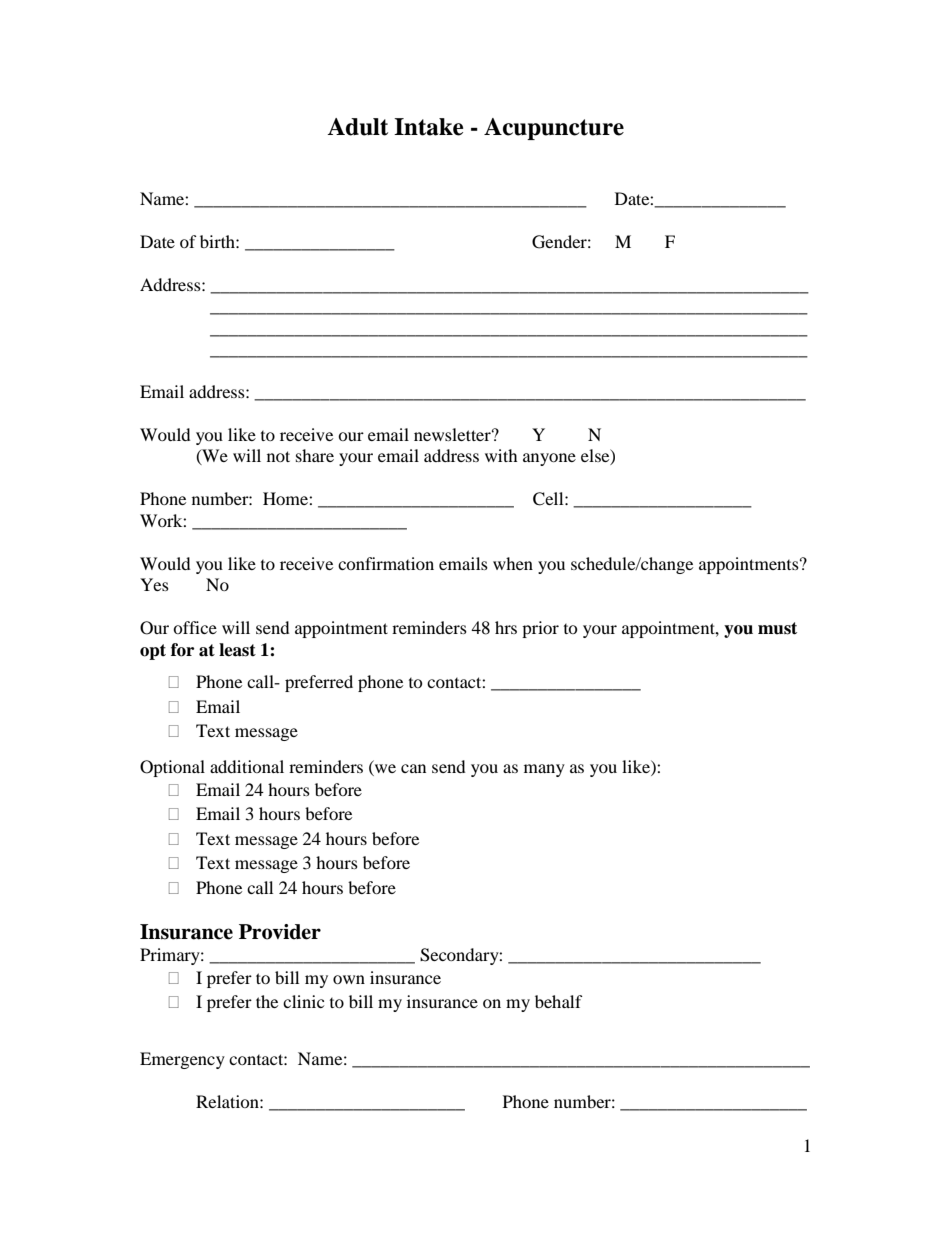 The width and height of the document is (952, 1233). Describe the element at coordinates (278, 456) in the document. I see `not` at that location.
